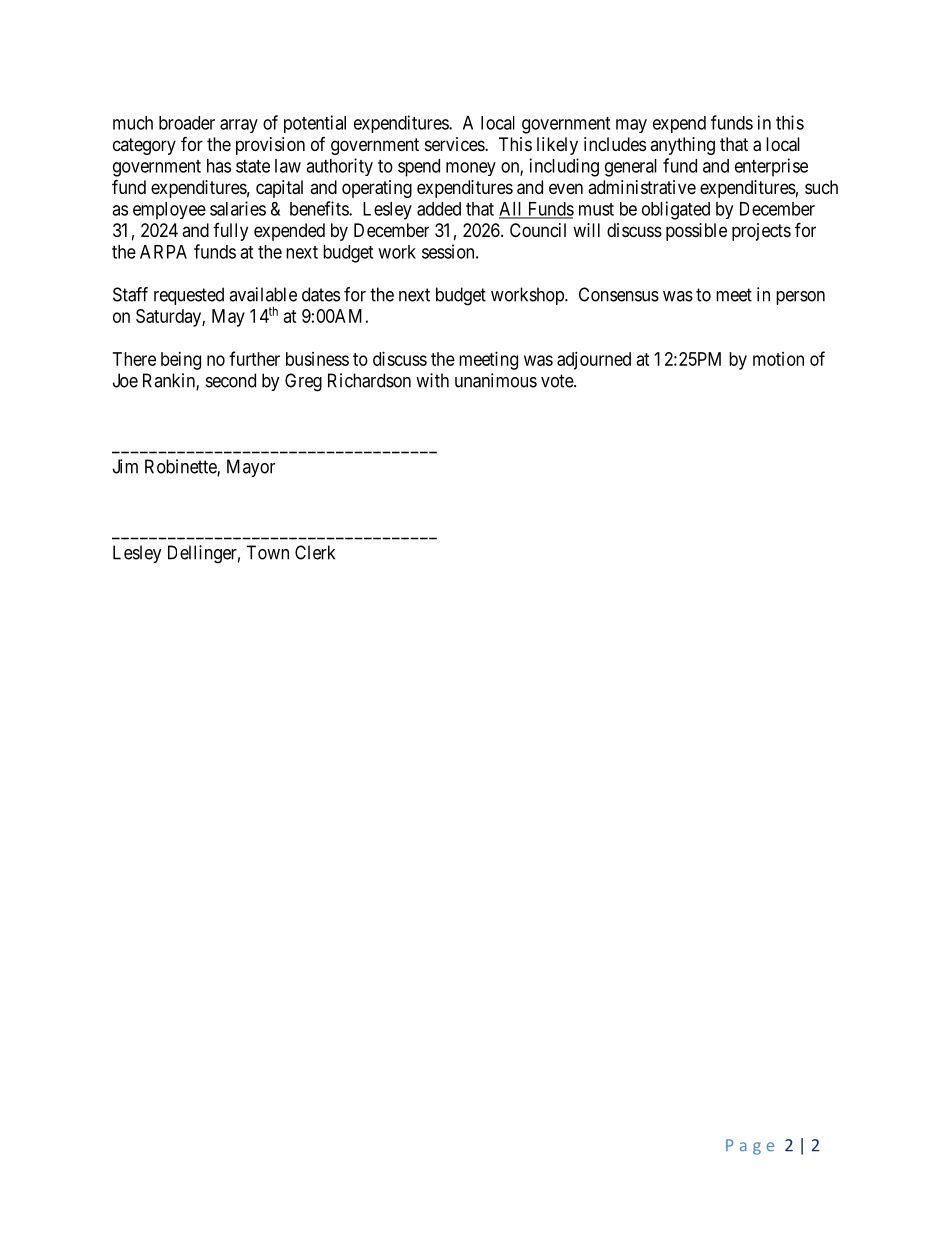 The height and width of the screenshot is (1233, 952). I want to click on anything, so click(682, 146).
